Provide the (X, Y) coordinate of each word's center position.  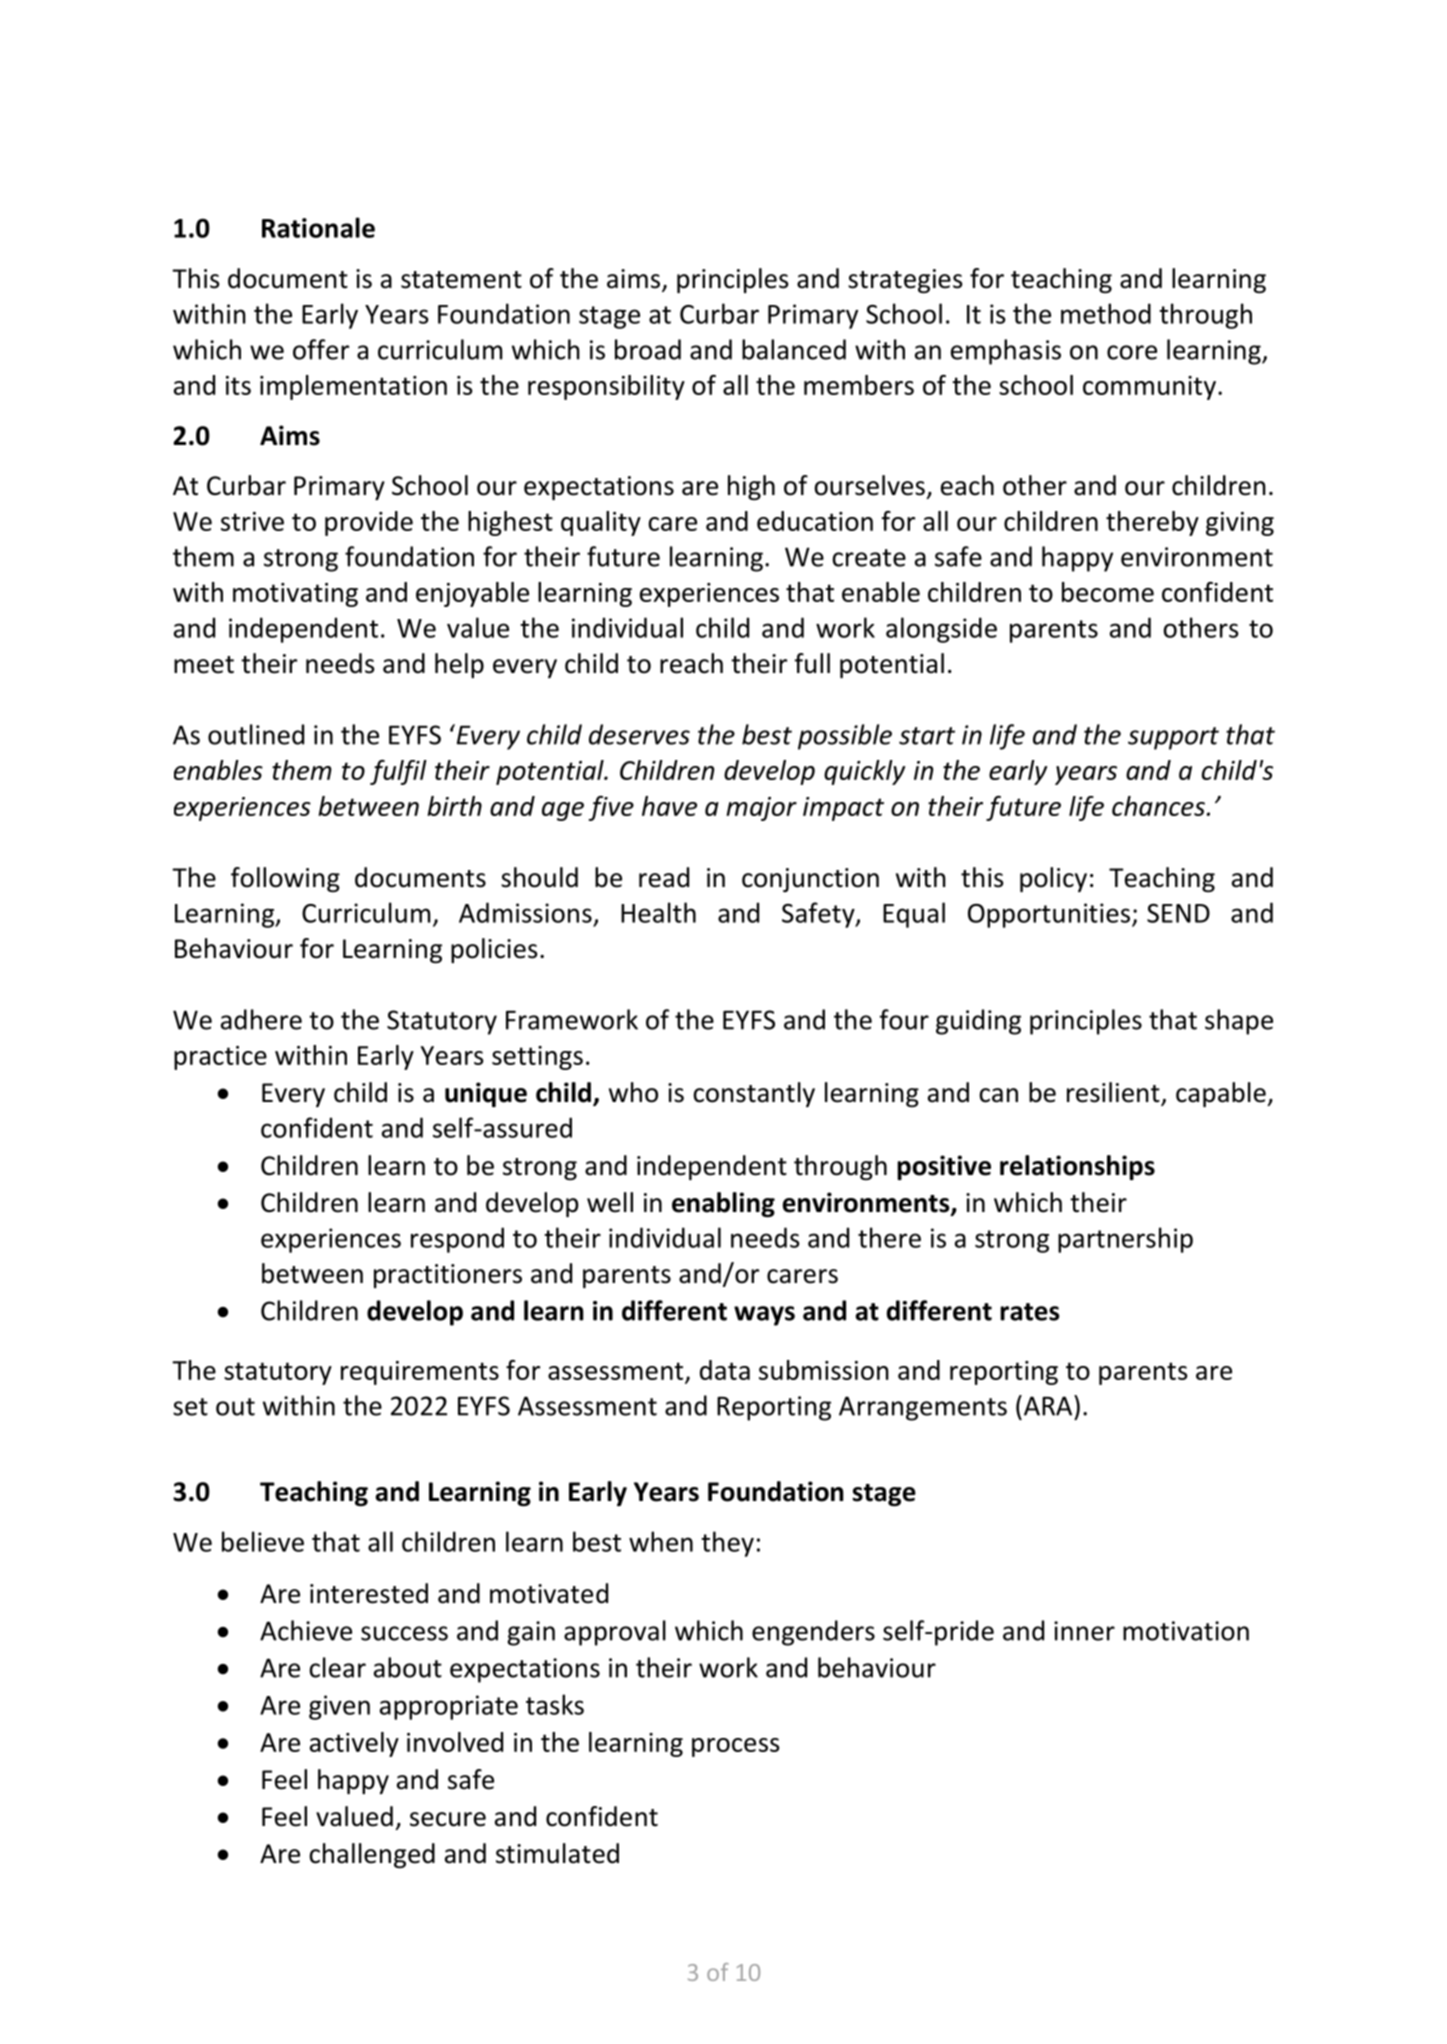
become (1108, 592)
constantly (754, 1094)
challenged (372, 1855)
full (812, 663)
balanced (794, 349)
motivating (295, 595)
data (725, 1370)
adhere (261, 1019)
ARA (1048, 1405)
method (1106, 313)
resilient (1114, 1093)
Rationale (318, 227)
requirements (420, 1373)
